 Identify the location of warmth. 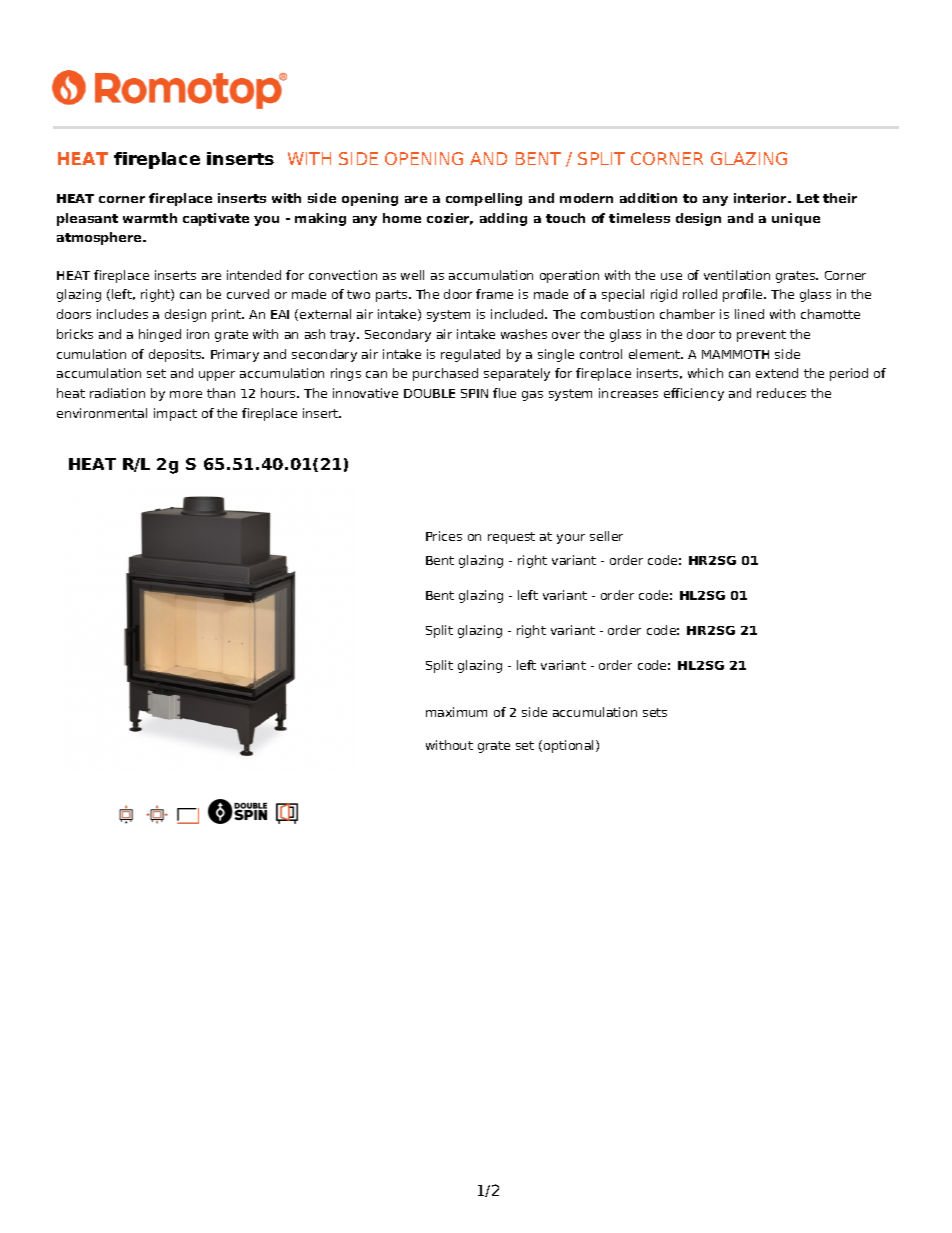
(150, 218).
